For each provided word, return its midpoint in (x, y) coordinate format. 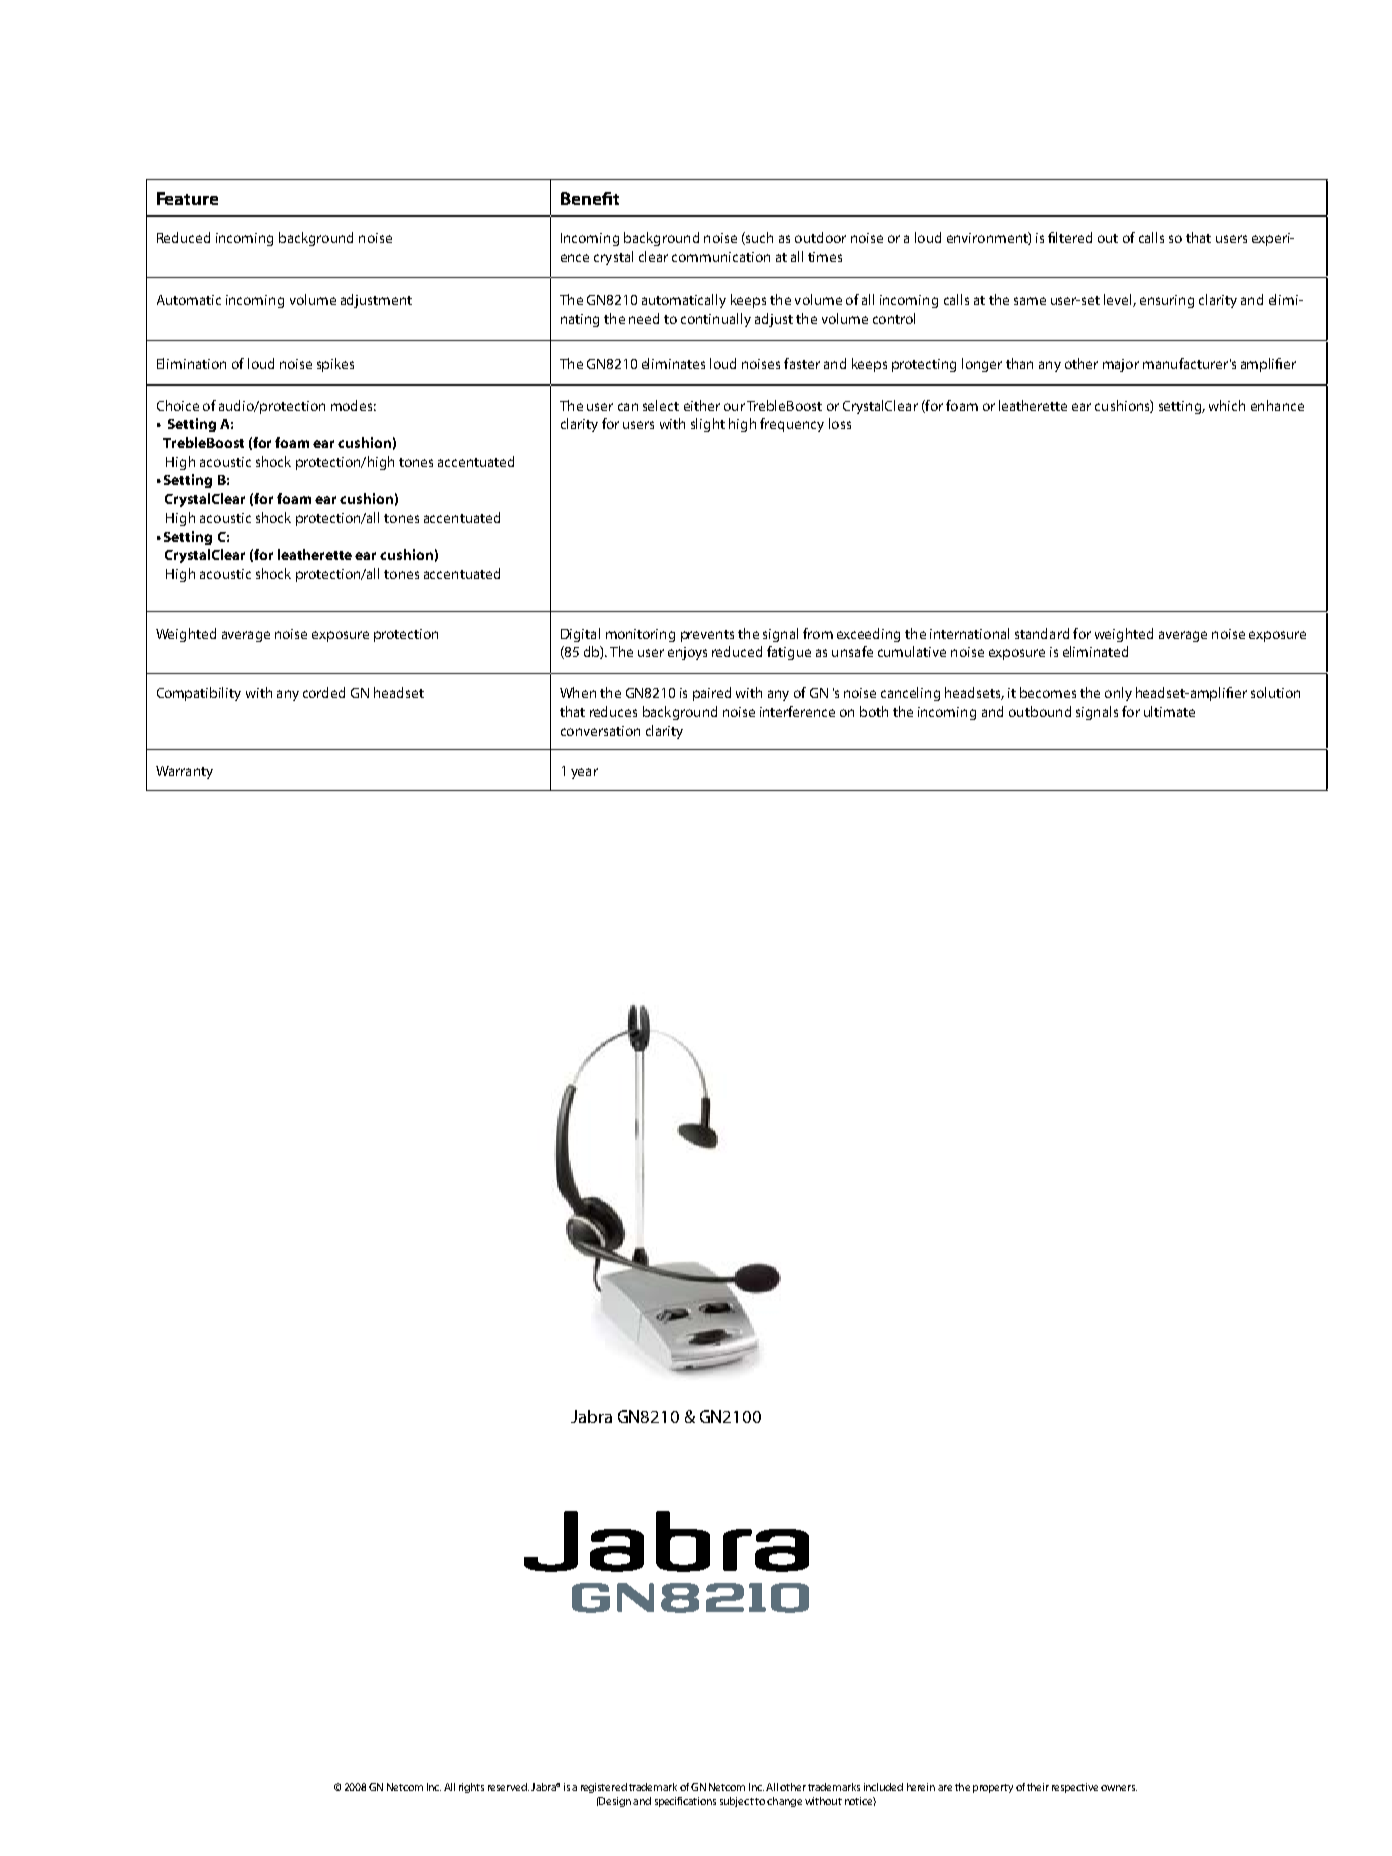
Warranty (184, 772)
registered (604, 1788)
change (784, 1802)
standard (1042, 633)
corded (324, 692)
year (584, 773)
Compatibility (199, 694)
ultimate (1169, 711)
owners (1119, 1788)
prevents (707, 636)
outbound (1040, 711)
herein (921, 1787)
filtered (1070, 237)
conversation (600, 731)
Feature (187, 198)
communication (721, 257)
